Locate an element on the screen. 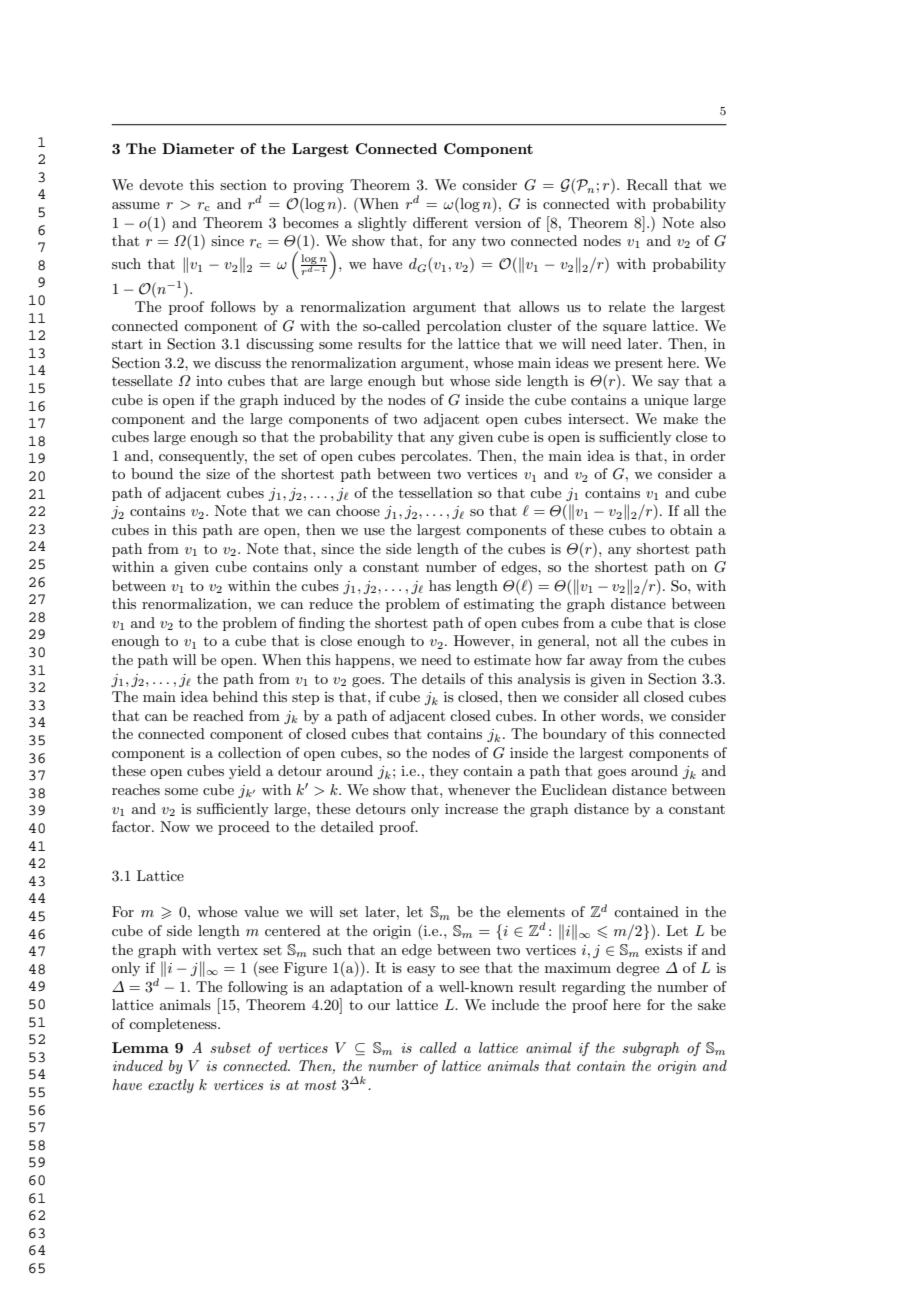 This screenshot has height=1308, width=924. behind is located at coordinates (235, 696).
